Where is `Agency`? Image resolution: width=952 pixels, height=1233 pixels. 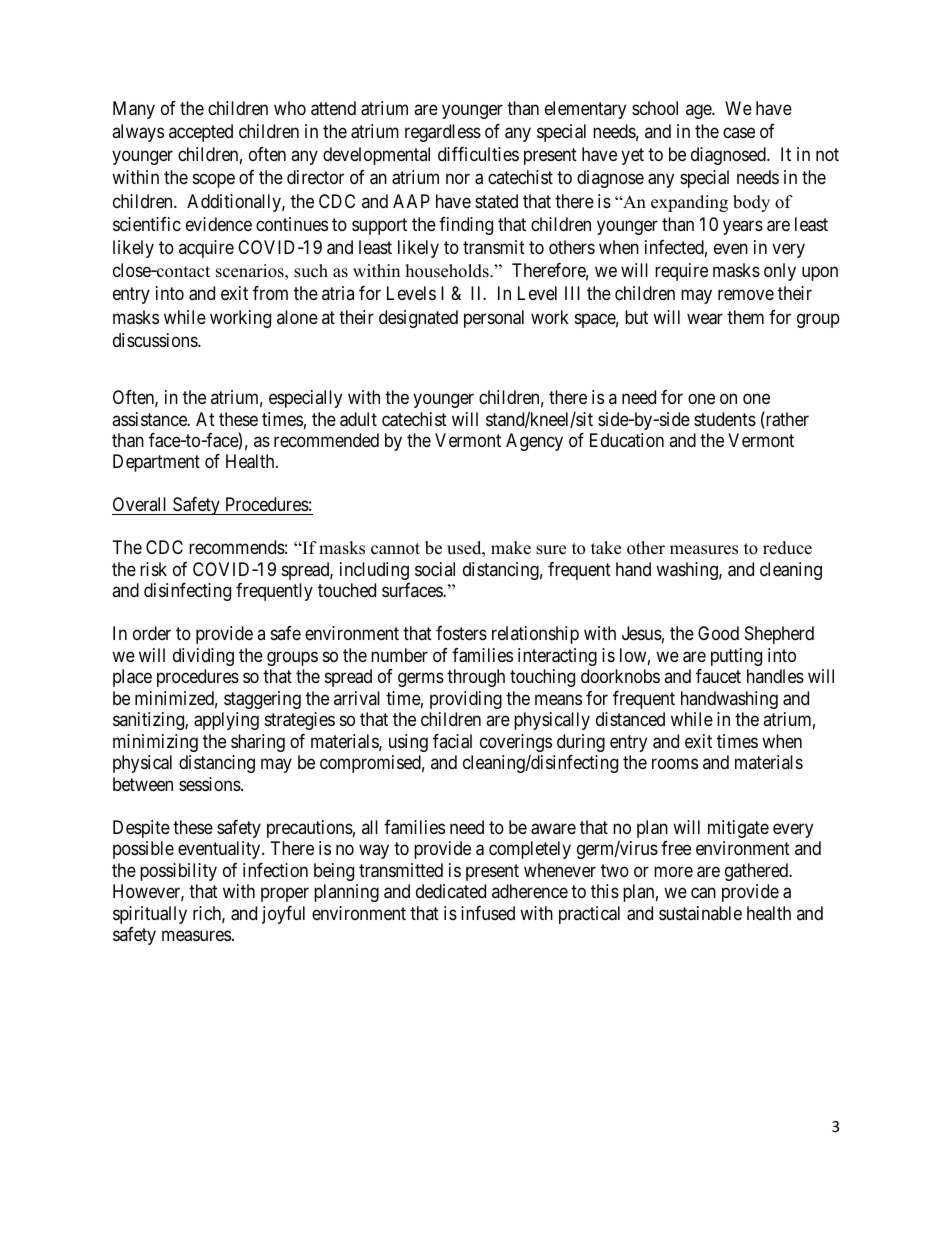
Agency is located at coordinates (534, 442).
